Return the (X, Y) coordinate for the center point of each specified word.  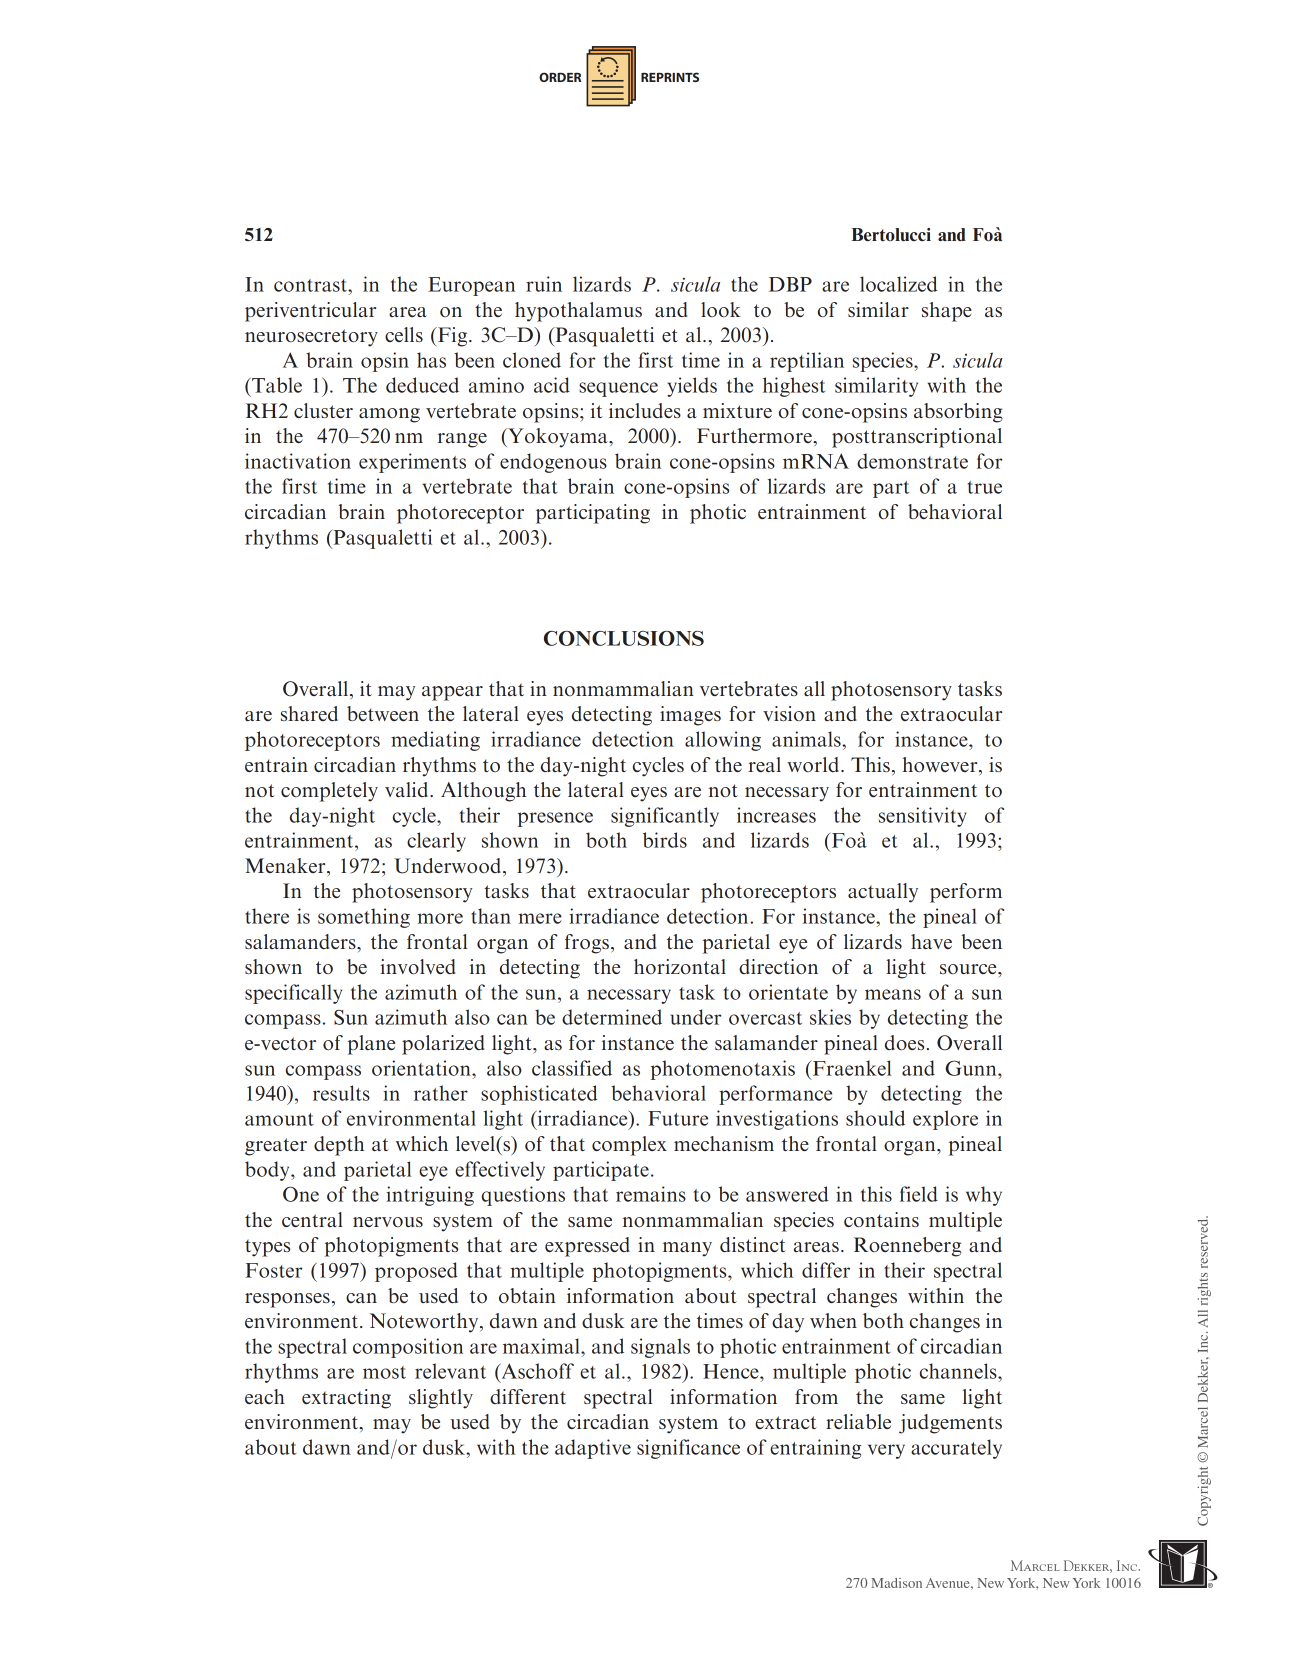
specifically (293, 994)
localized (899, 284)
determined (612, 1017)
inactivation (298, 461)
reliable (858, 1422)
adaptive (593, 1449)
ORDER (560, 77)
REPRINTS (670, 77)
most (384, 1372)
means (893, 994)
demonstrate (912, 461)
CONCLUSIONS (624, 638)
